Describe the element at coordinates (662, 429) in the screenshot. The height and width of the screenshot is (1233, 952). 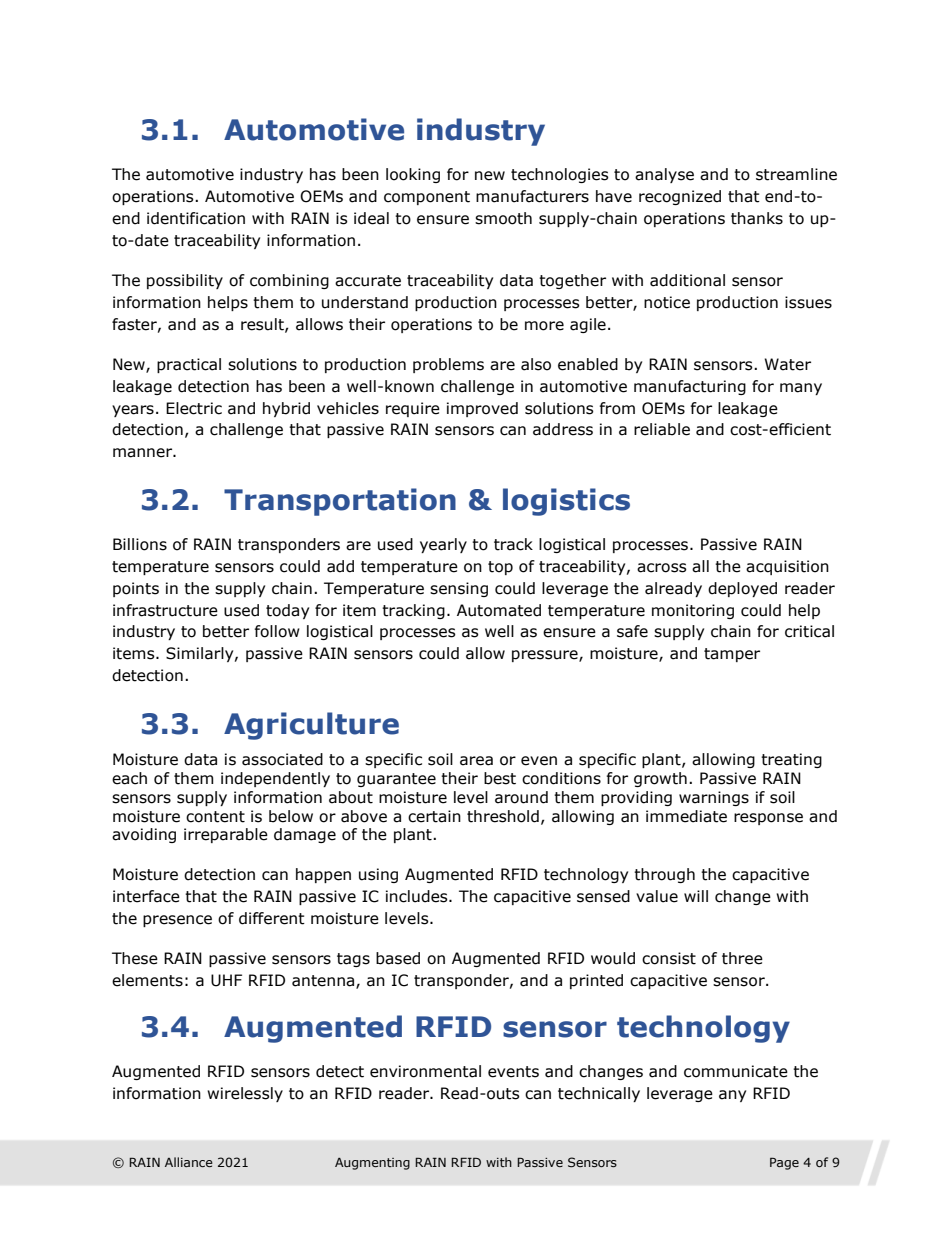
I see `reliable` at that location.
